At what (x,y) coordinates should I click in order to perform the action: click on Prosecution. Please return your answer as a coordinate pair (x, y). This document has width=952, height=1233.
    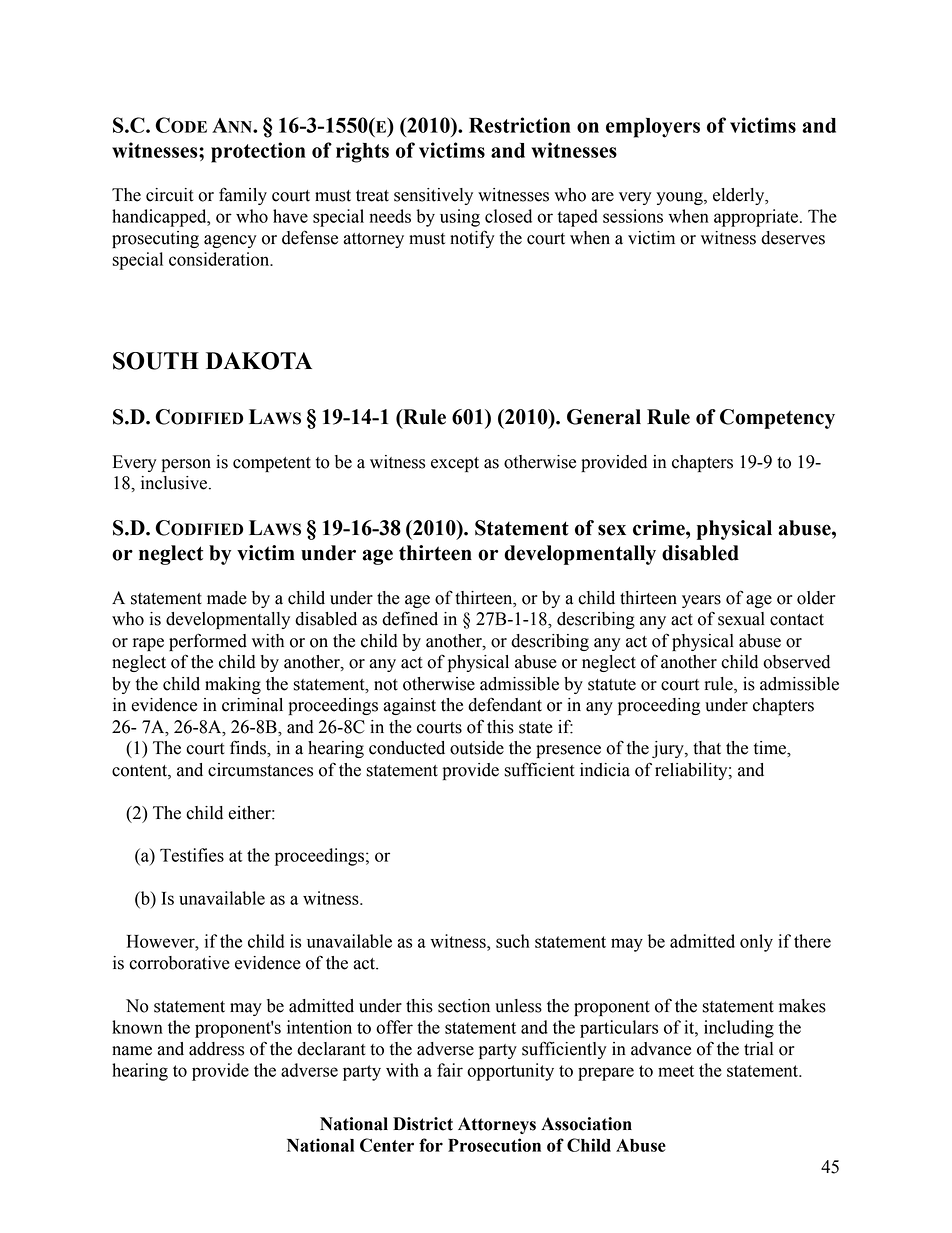
    Looking at the image, I should click on (494, 1145).
